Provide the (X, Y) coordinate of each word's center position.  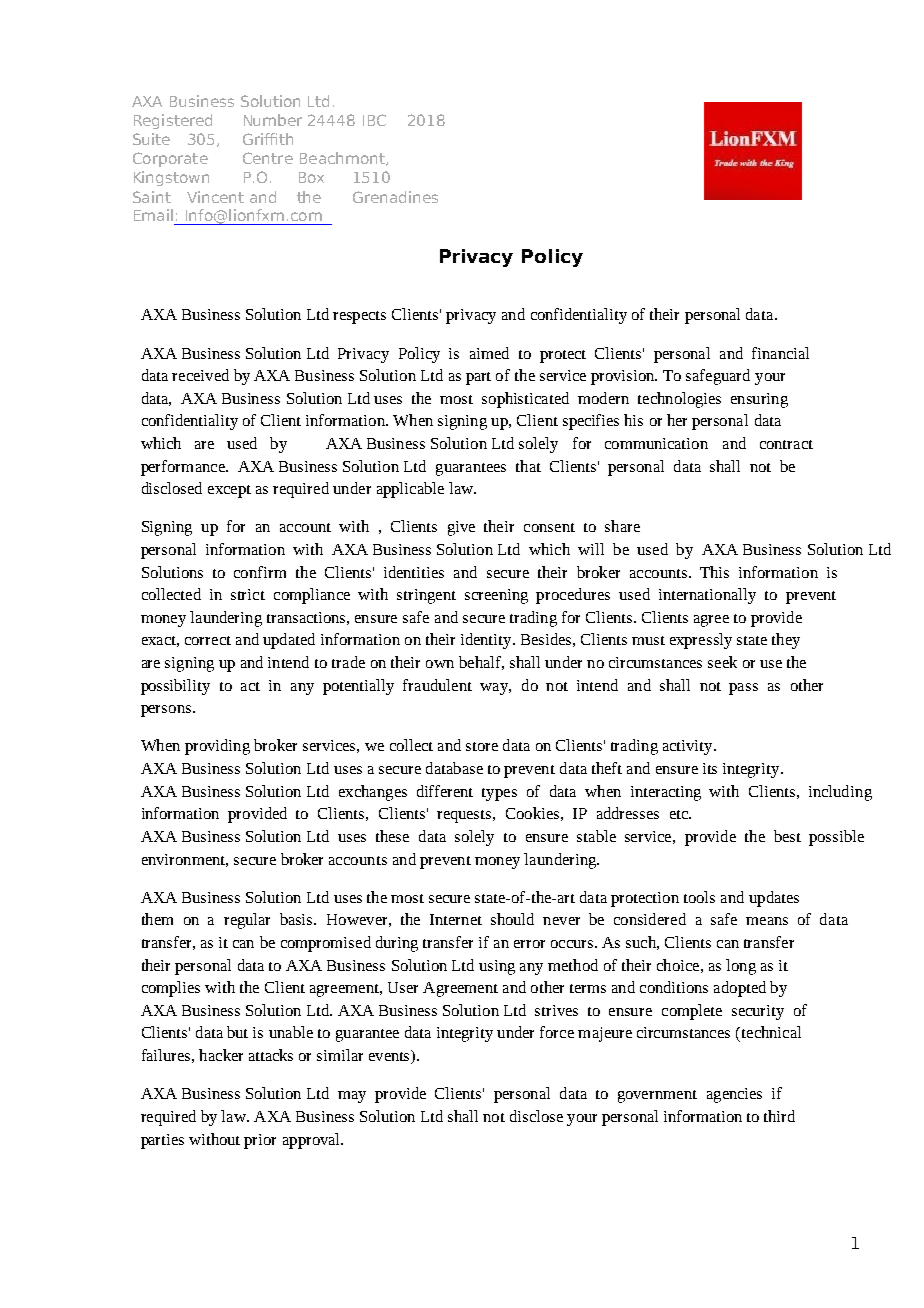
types (499, 794)
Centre (268, 158)
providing (217, 747)
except (229, 491)
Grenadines (395, 197)
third (779, 1116)
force (557, 1032)
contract (786, 444)
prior (260, 1141)
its (710, 768)
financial (780, 353)
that (528, 466)
